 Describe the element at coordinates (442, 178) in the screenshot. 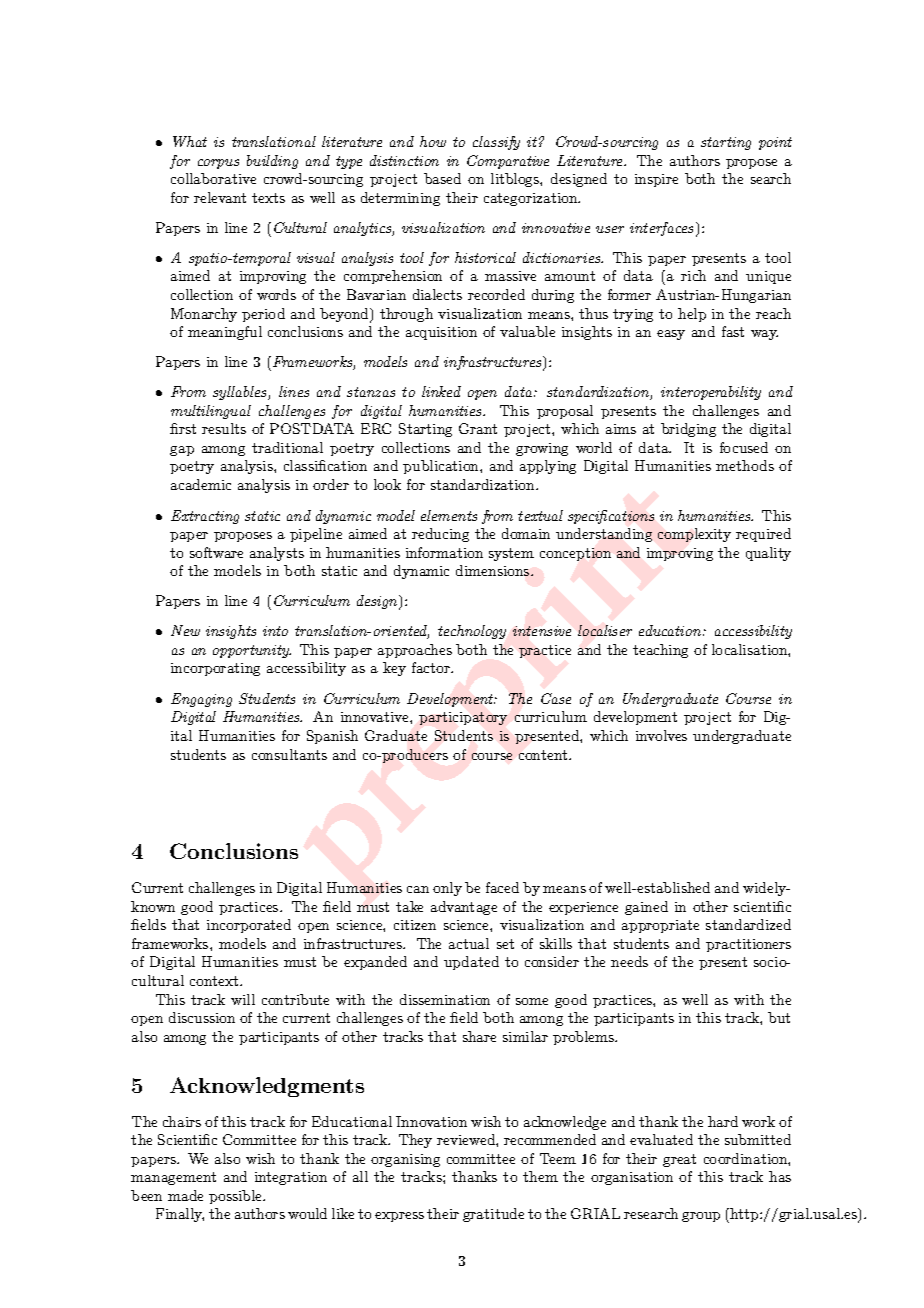

I see `based` at that location.
